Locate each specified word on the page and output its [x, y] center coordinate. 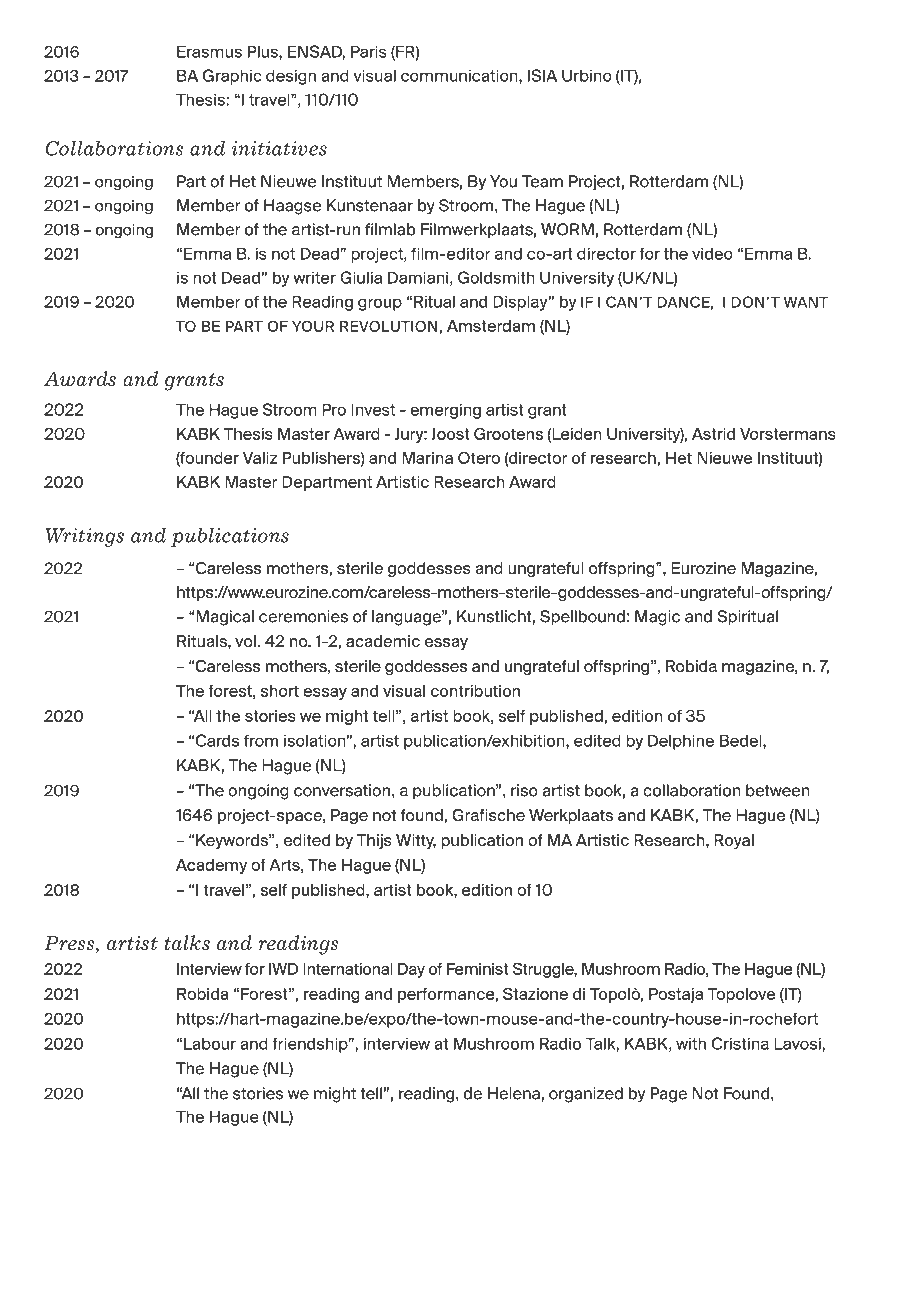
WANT [806, 302]
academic [383, 641]
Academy [211, 866]
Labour [210, 1043]
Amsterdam [491, 326]
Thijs [374, 841]
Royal [734, 841]
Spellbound [582, 618]
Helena [514, 1093]
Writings [84, 537]
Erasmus [209, 51]
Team [542, 181]
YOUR [313, 326]
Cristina [740, 1043]
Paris [369, 51]
